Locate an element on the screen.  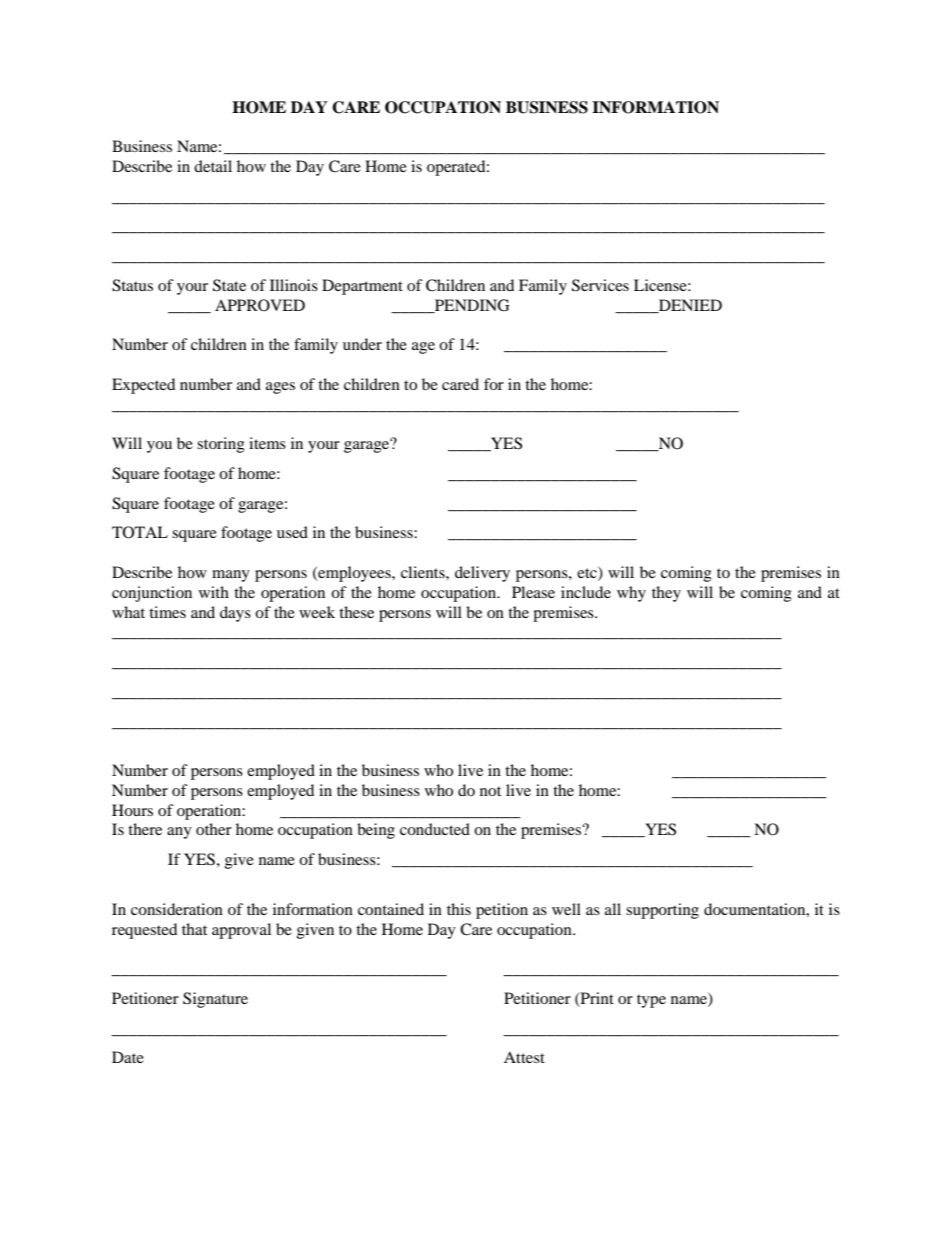
Services is located at coordinates (600, 285).
